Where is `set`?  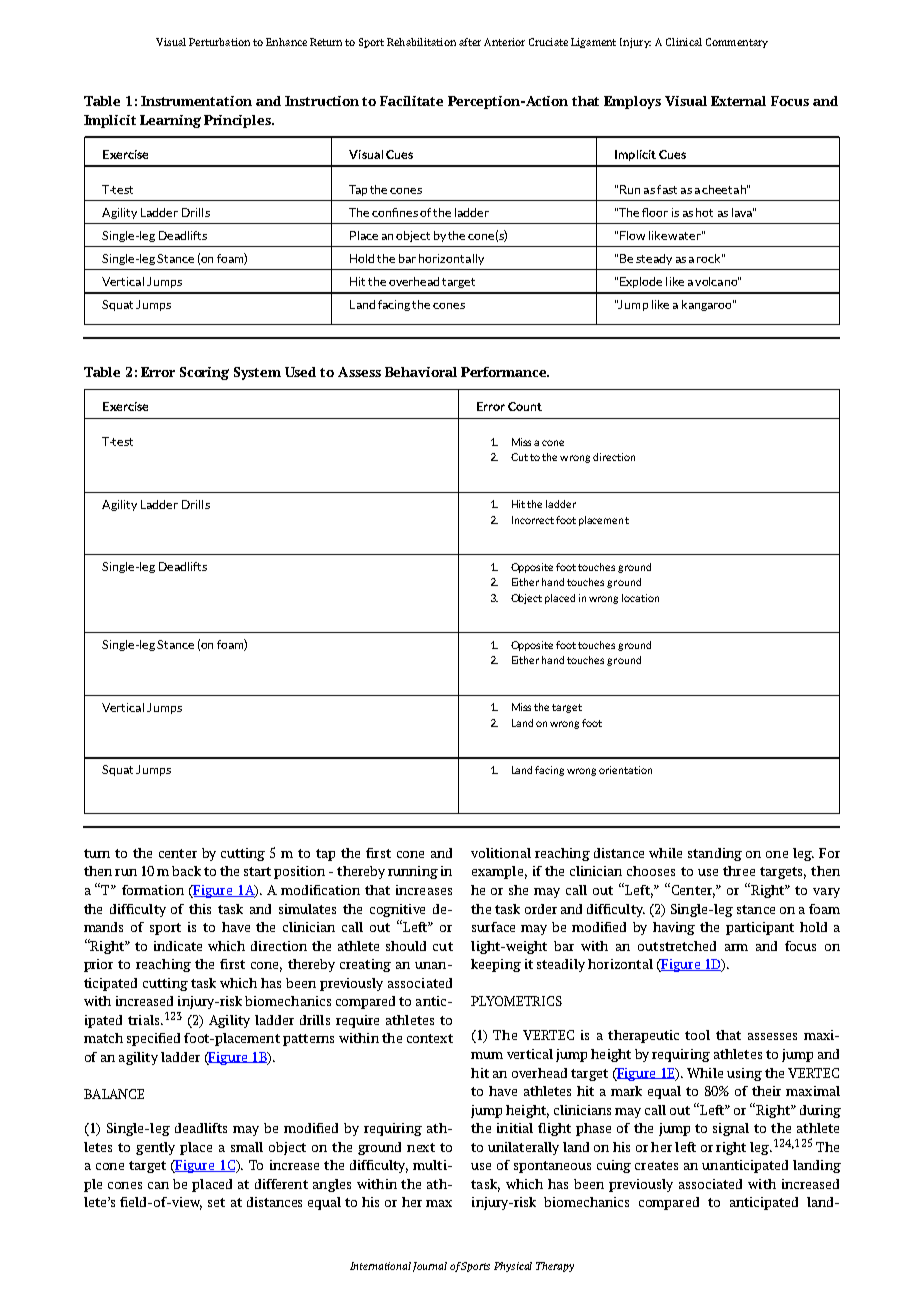 set is located at coordinates (216, 1202).
